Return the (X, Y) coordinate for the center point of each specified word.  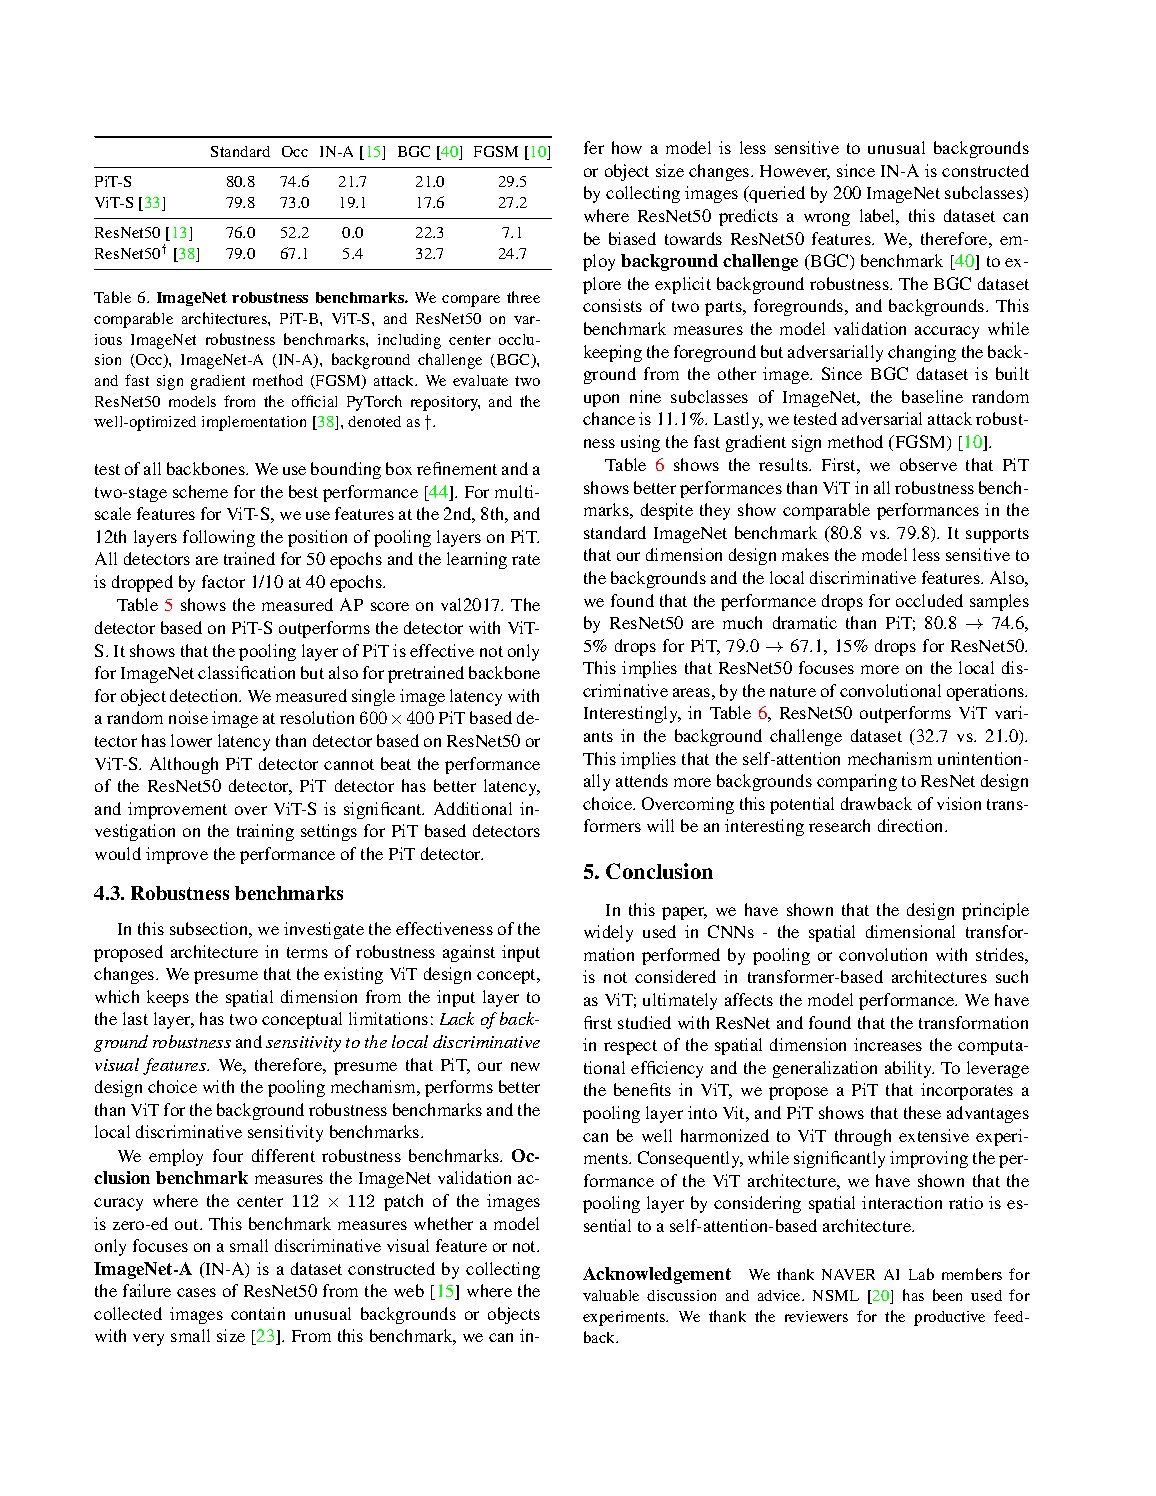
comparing (857, 782)
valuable (611, 1295)
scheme (200, 491)
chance (609, 418)
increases (888, 1044)
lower (191, 740)
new (525, 1066)
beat (396, 763)
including (409, 341)
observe (928, 464)
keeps (168, 998)
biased (632, 238)
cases (196, 1292)
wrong (827, 219)
